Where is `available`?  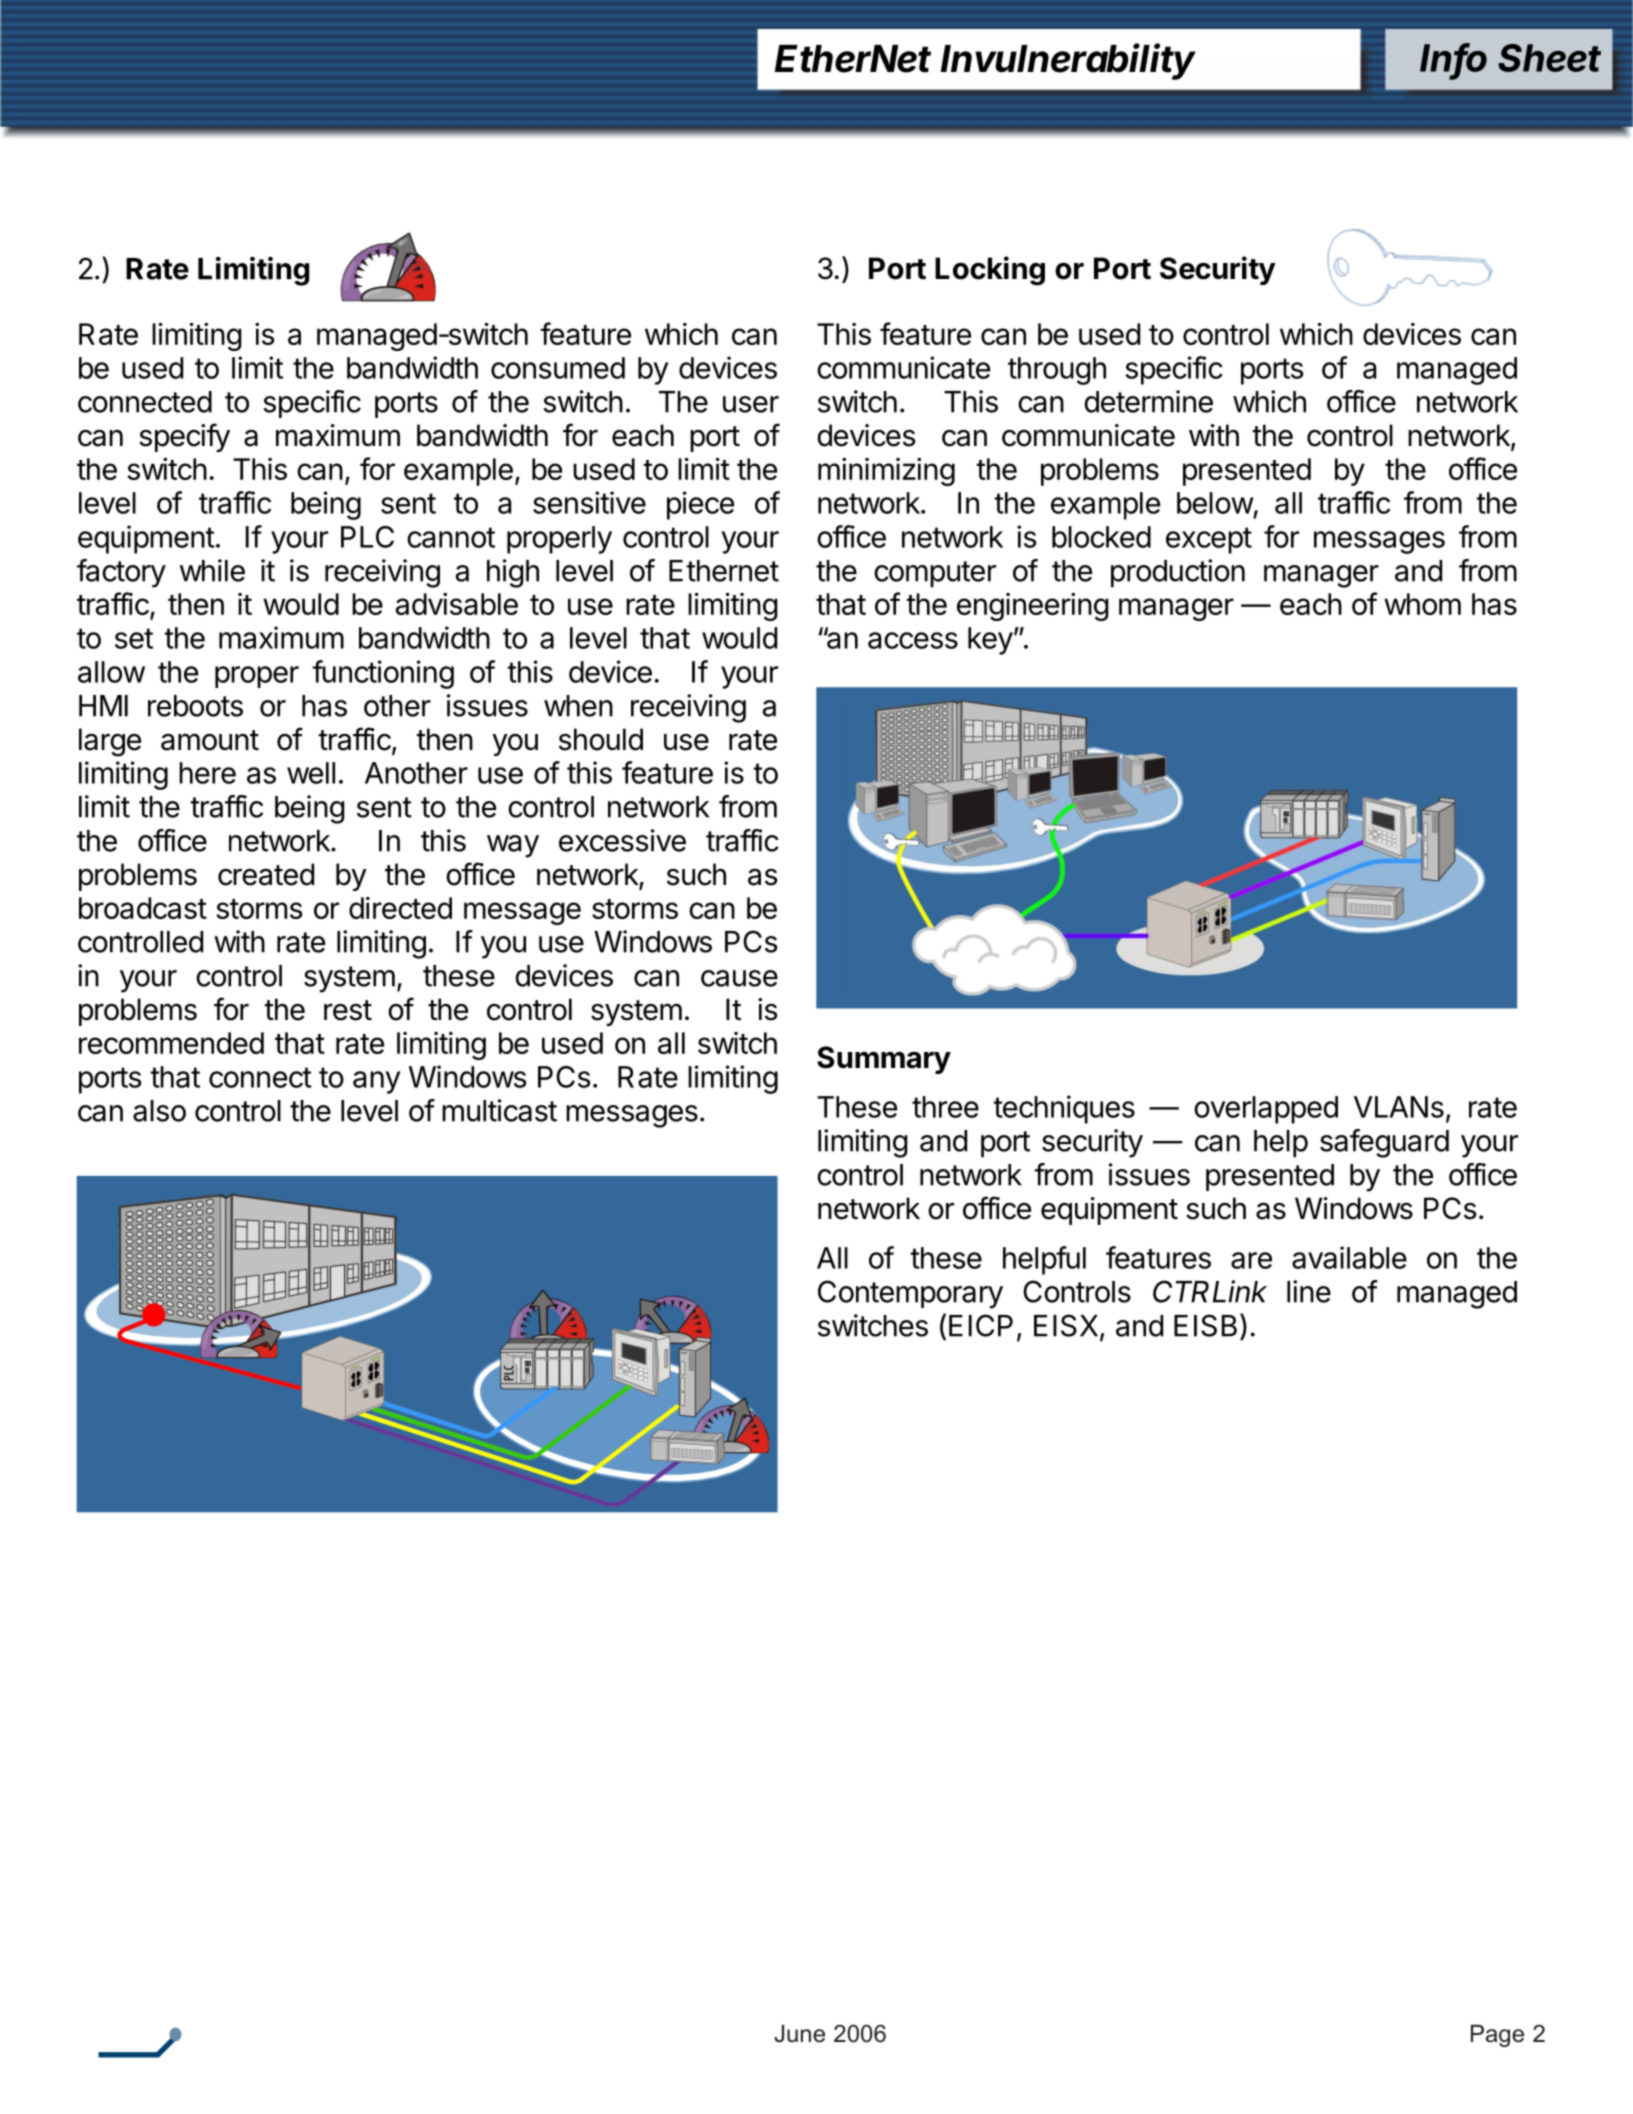 available is located at coordinates (1349, 1257).
